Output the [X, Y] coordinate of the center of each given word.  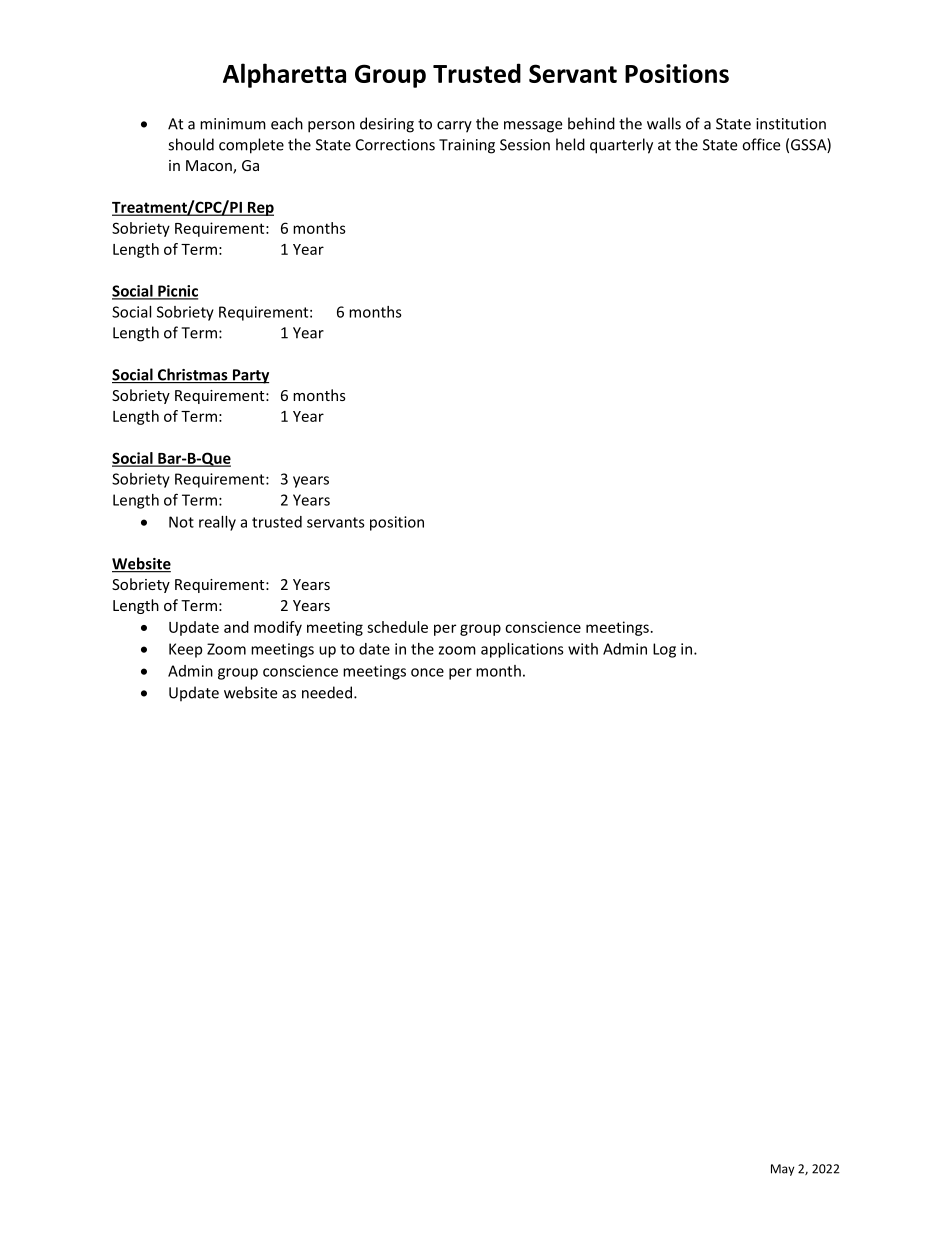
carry [454, 127]
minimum [233, 124]
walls [664, 123]
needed [327, 692]
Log [664, 650]
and [236, 627]
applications [522, 650]
